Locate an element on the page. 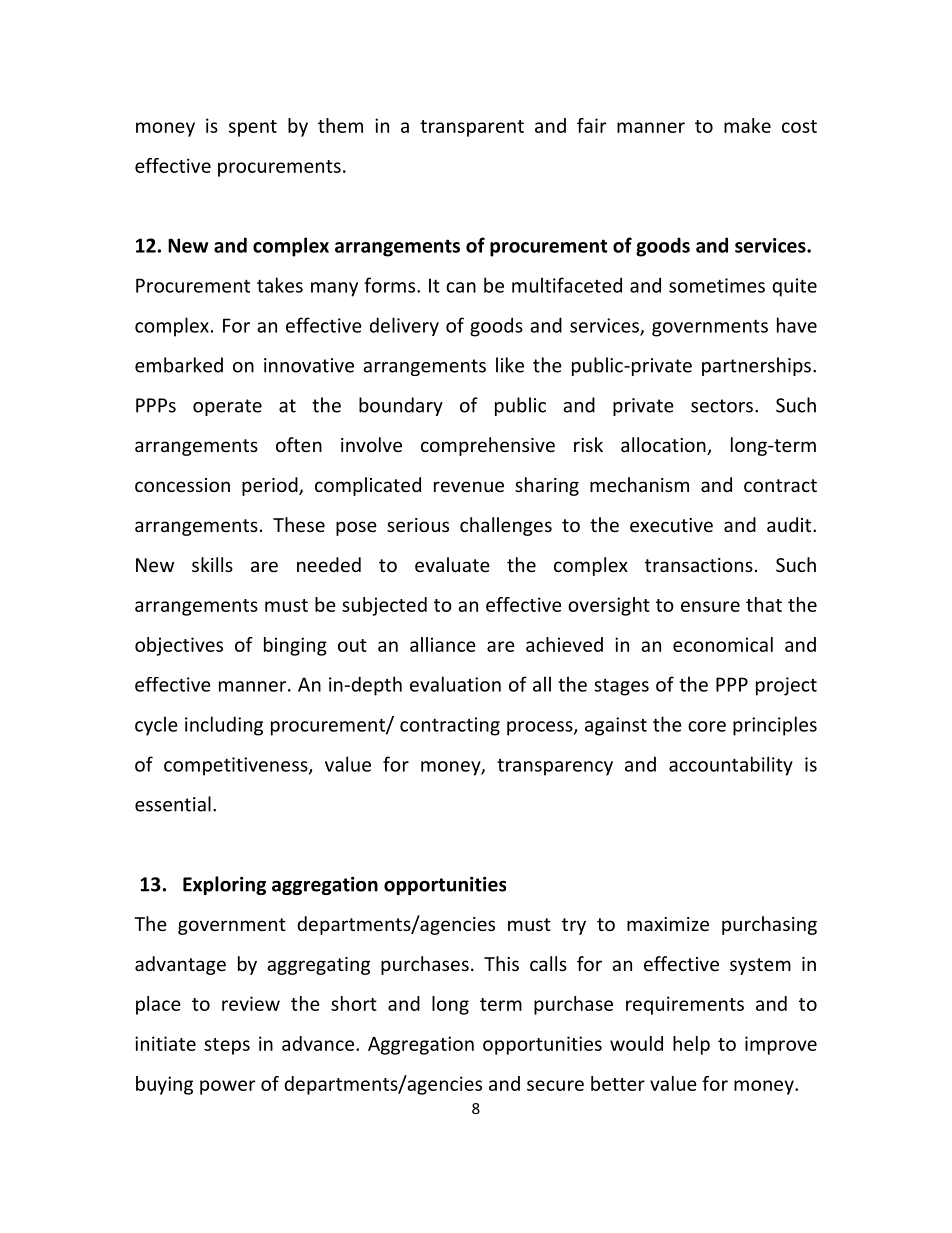 This page has width=952, height=1233. competitiveness is located at coordinates (237, 766).
